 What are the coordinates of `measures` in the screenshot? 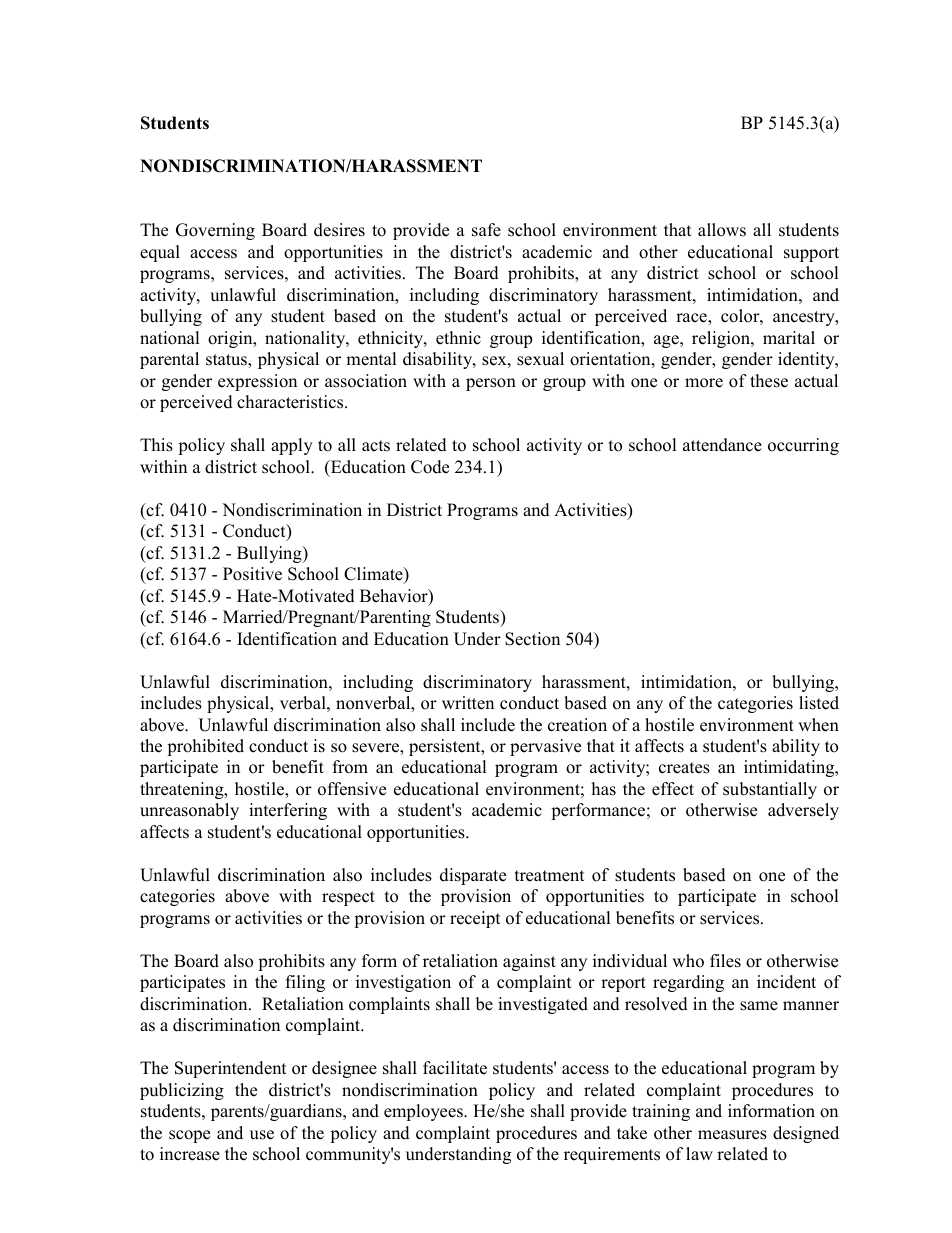 It's located at (732, 1135).
